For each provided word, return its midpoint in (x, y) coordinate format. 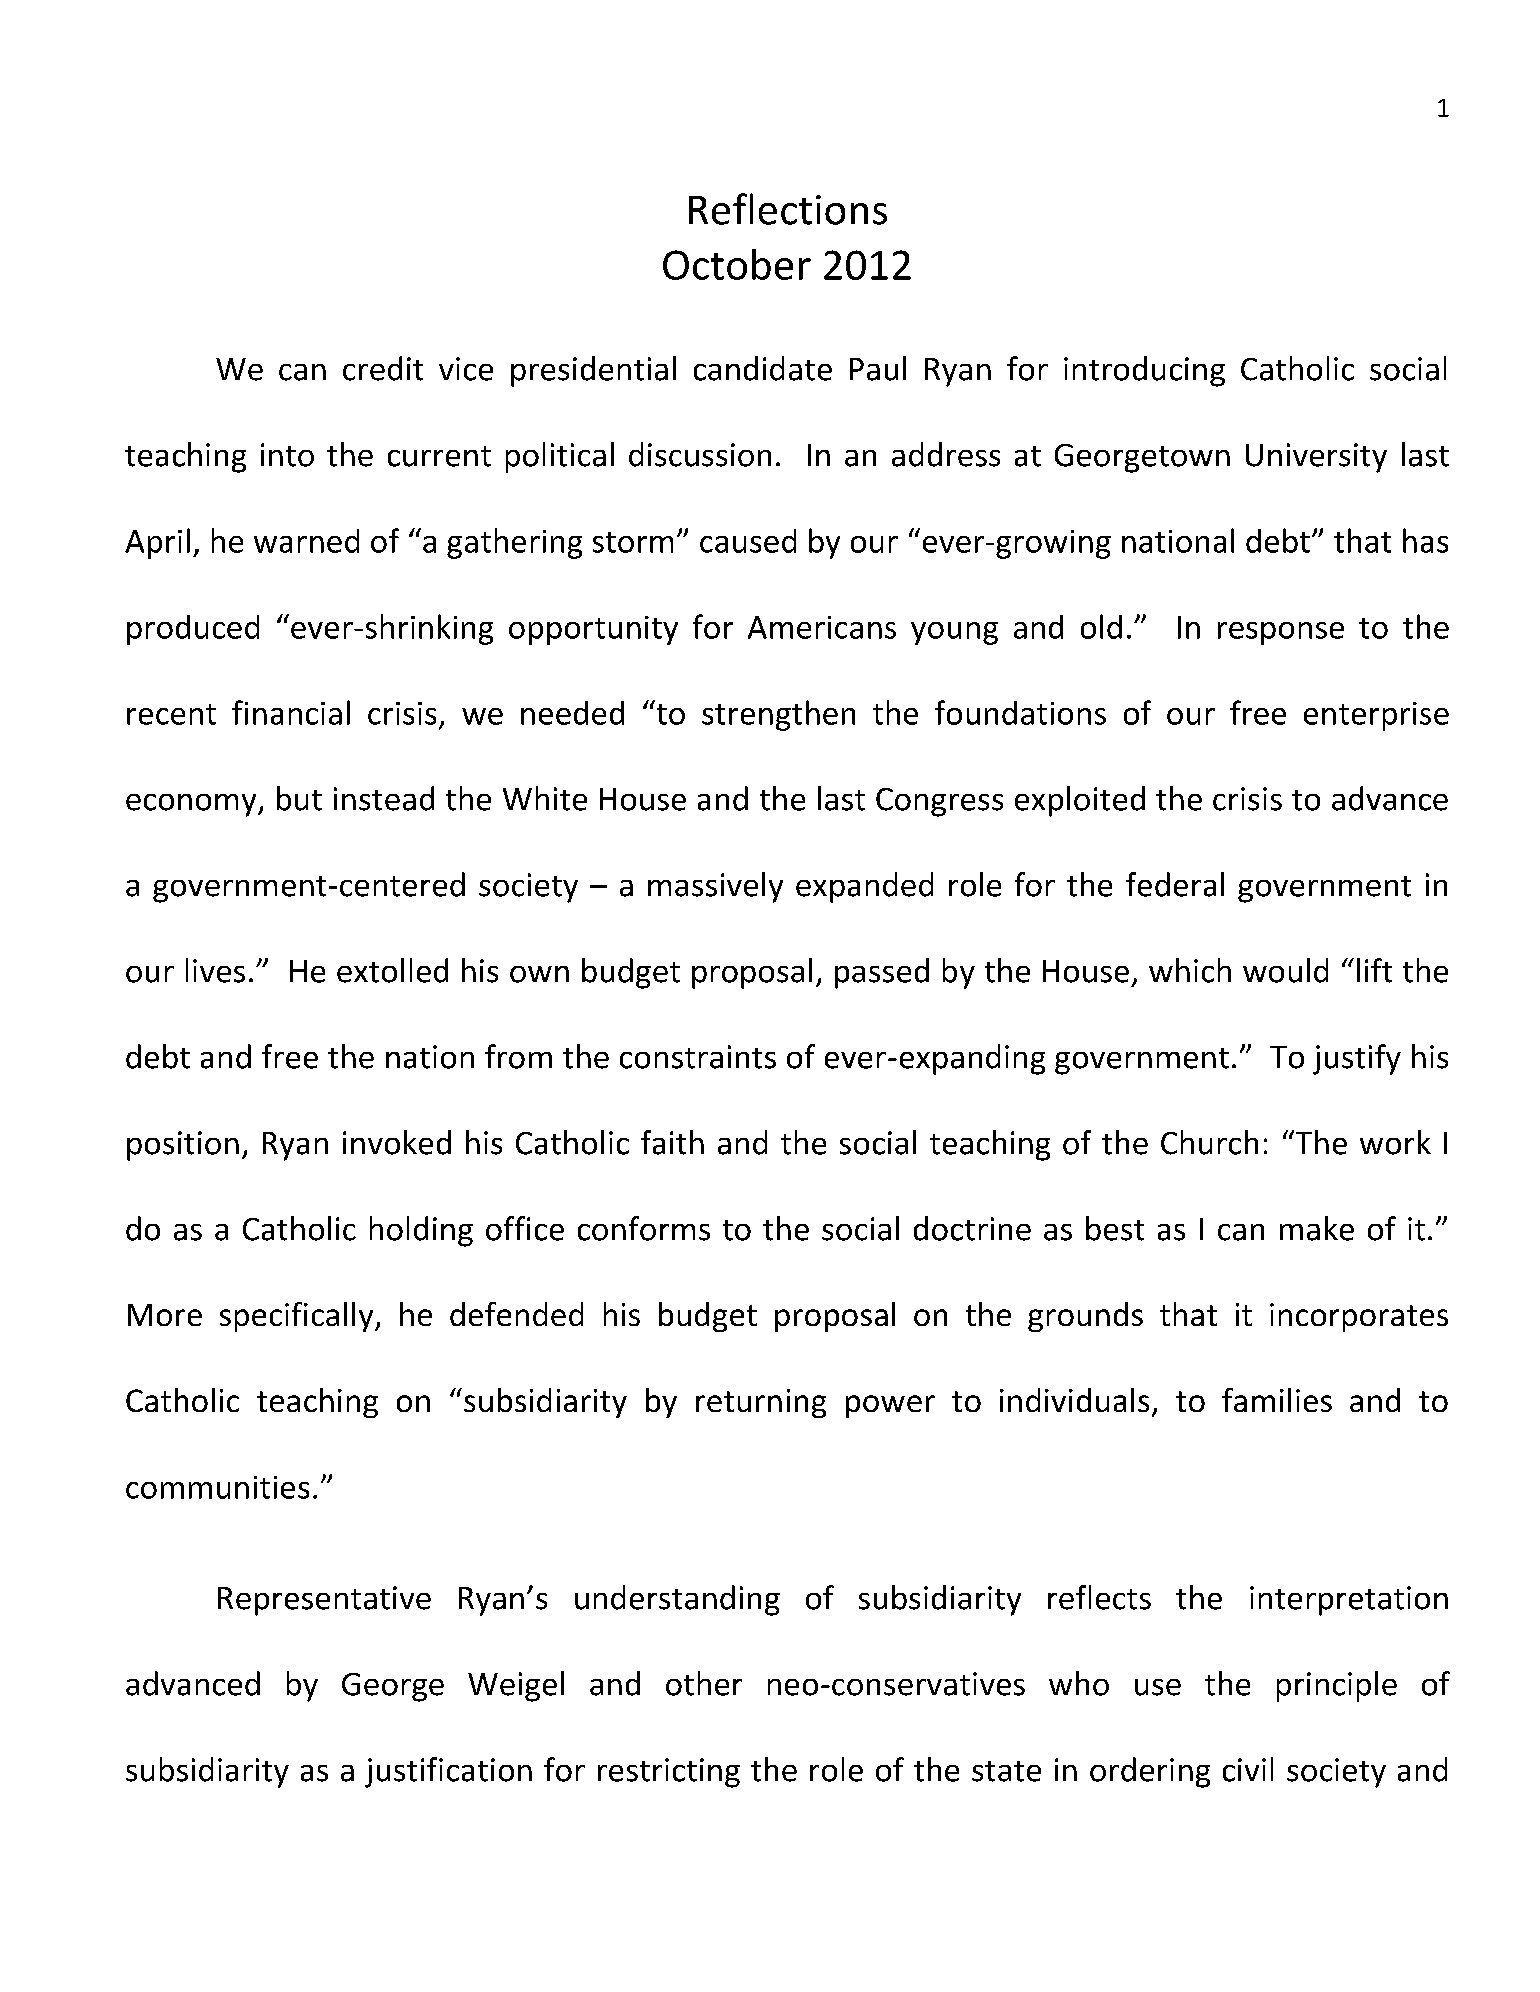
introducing (1144, 371)
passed (882, 973)
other (704, 1683)
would (1285, 970)
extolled (392, 970)
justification (448, 1772)
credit (383, 368)
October (737, 264)
